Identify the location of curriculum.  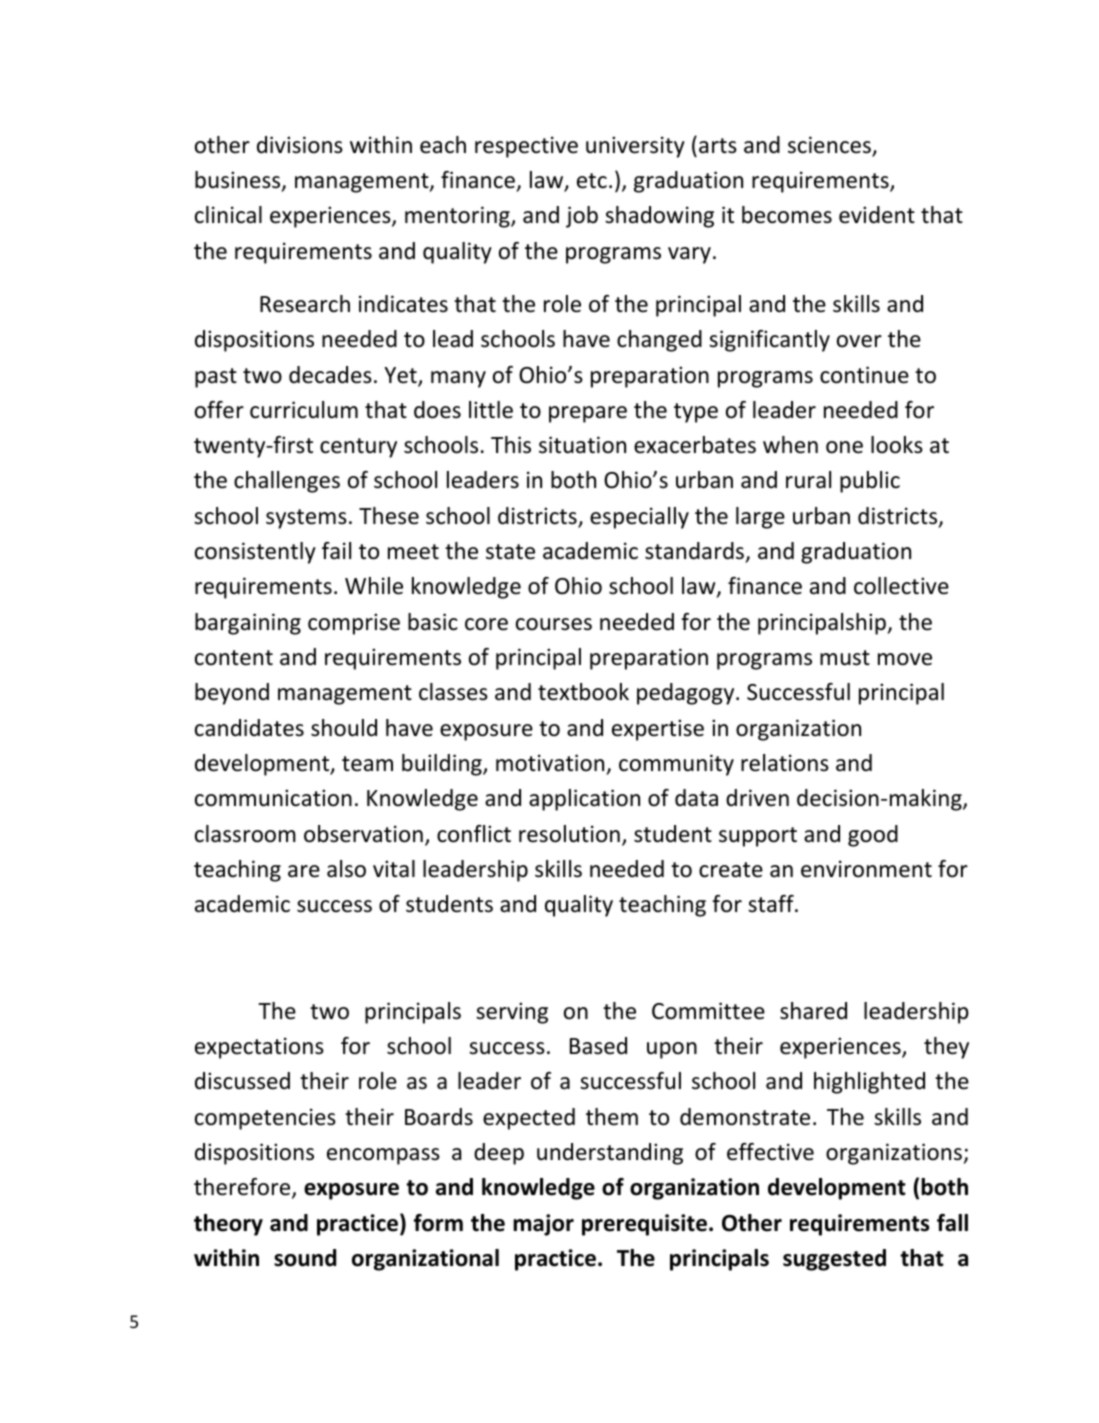
(304, 410).
